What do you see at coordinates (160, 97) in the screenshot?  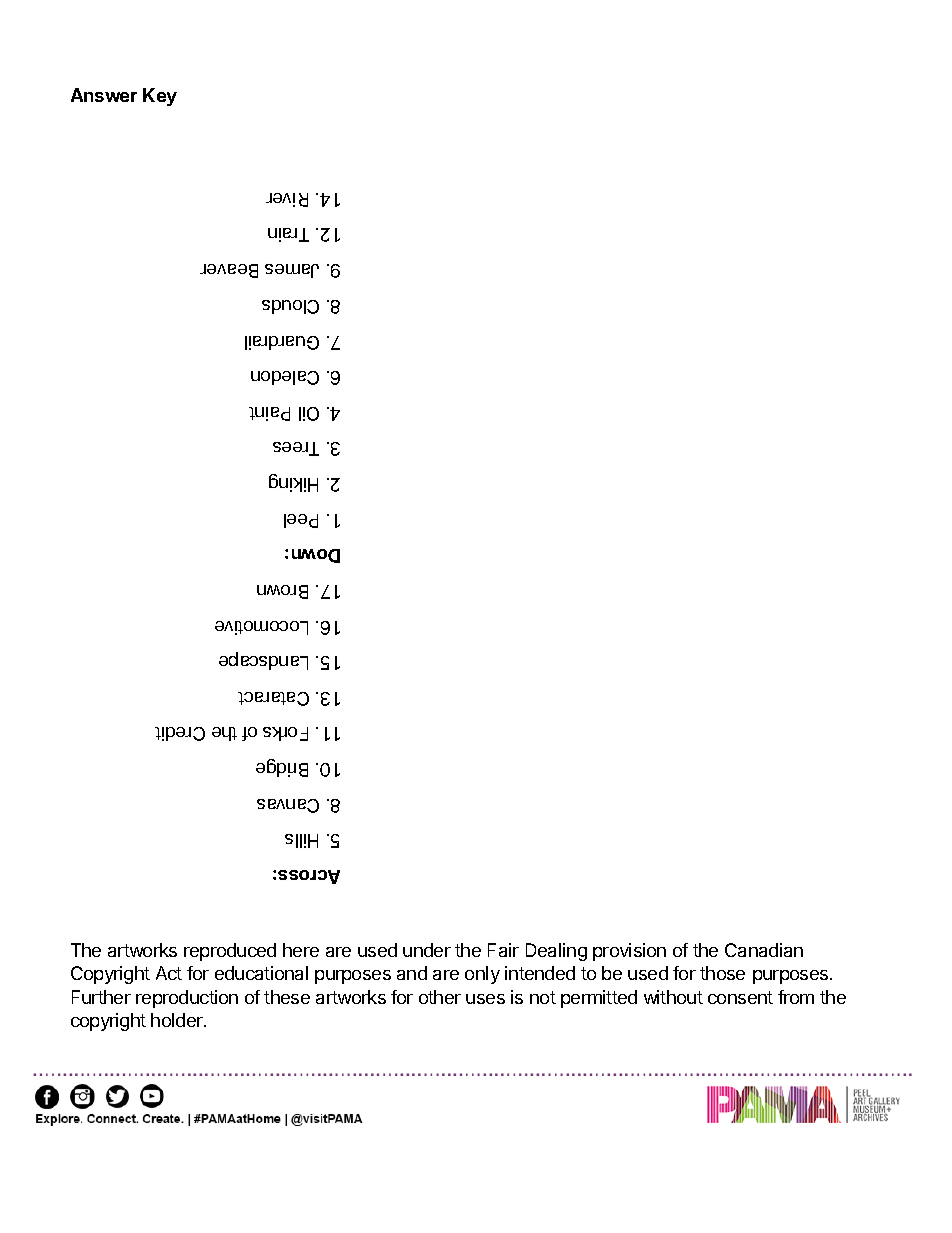 I see `Key` at bounding box center [160, 97].
